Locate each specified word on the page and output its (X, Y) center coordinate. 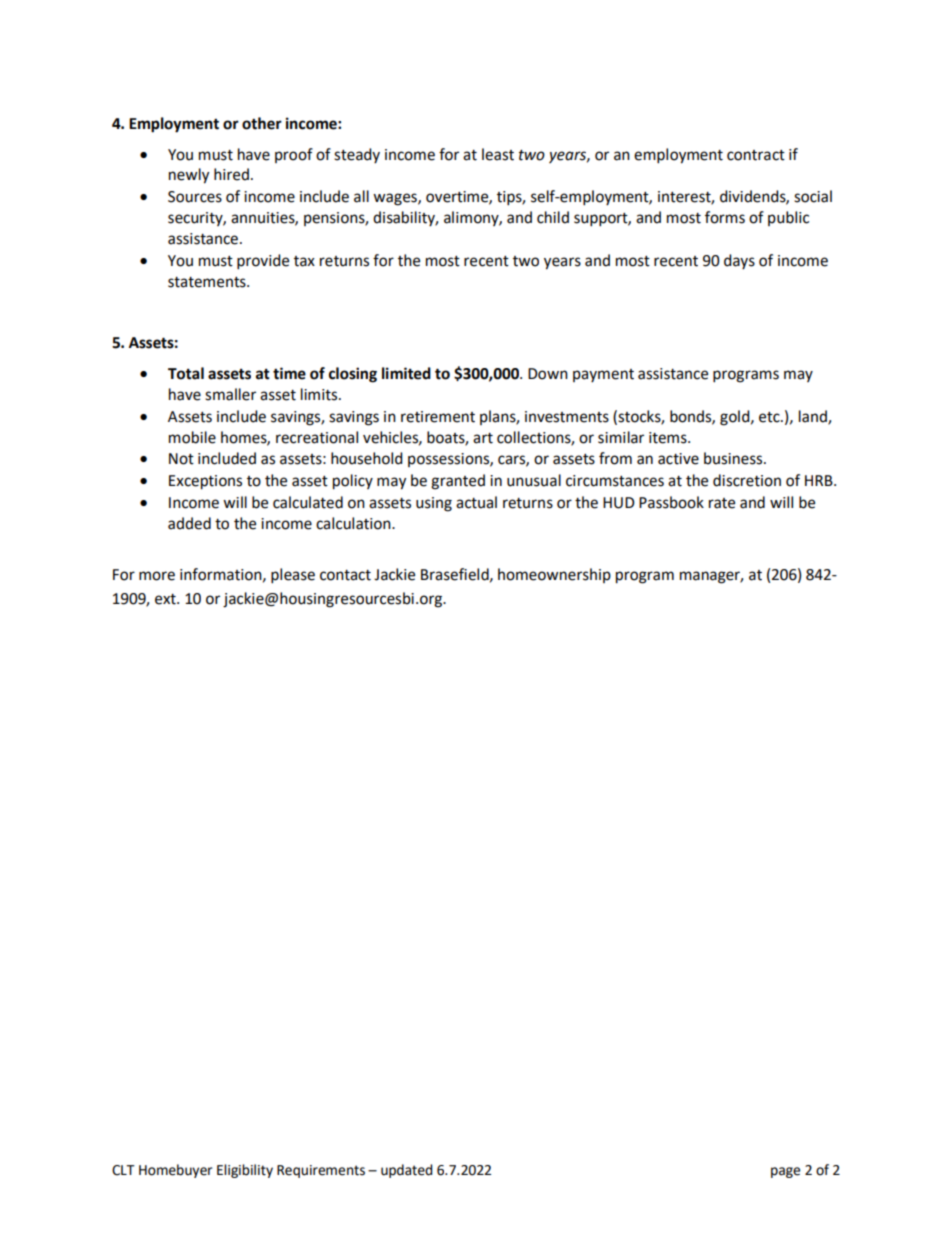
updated (407, 1171)
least (498, 154)
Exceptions (205, 482)
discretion (747, 480)
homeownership (554, 575)
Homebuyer (175, 1171)
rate (722, 503)
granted (458, 482)
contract (756, 155)
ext (166, 599)
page (785, 1172)
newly (189, 176)
